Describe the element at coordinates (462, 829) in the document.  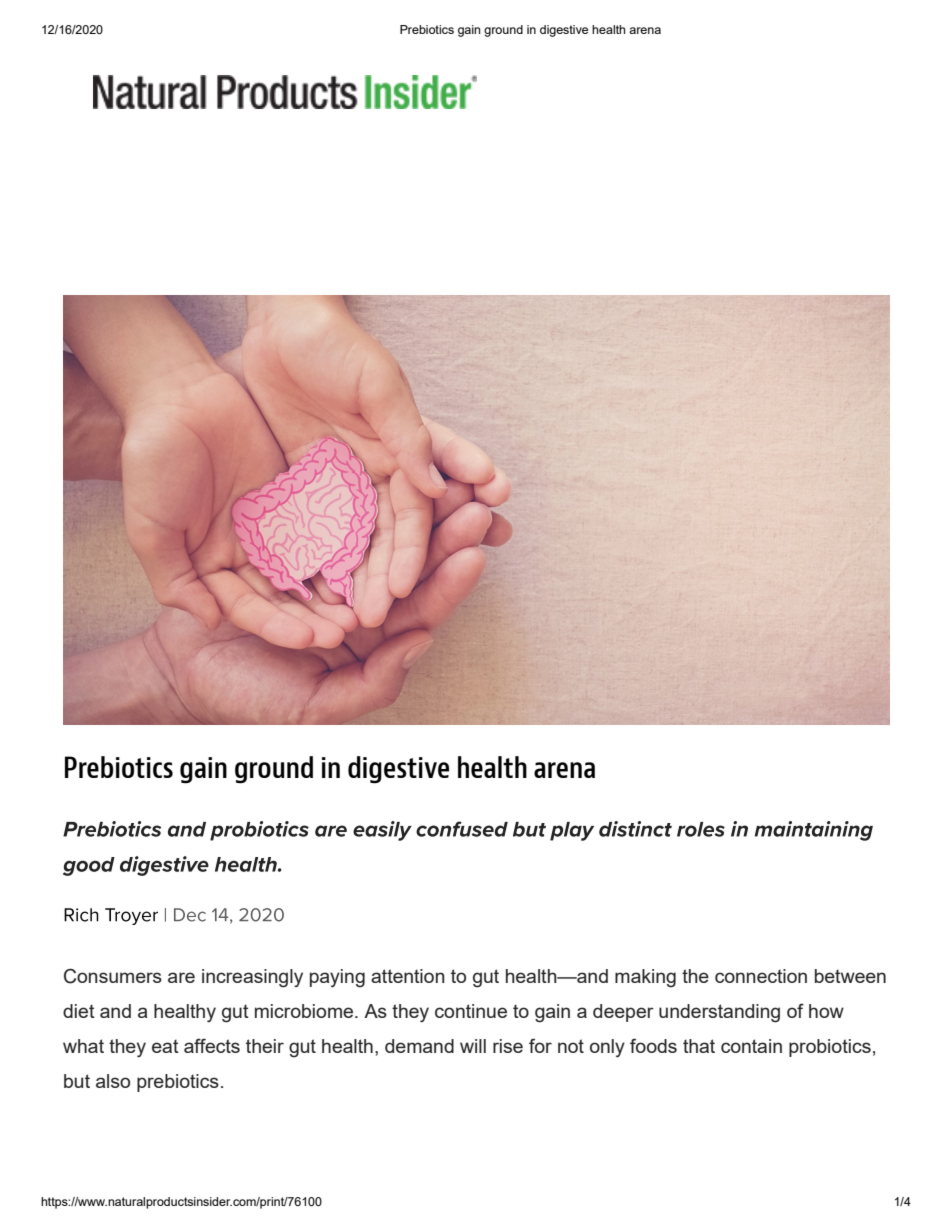
I see `confused` at that location.
